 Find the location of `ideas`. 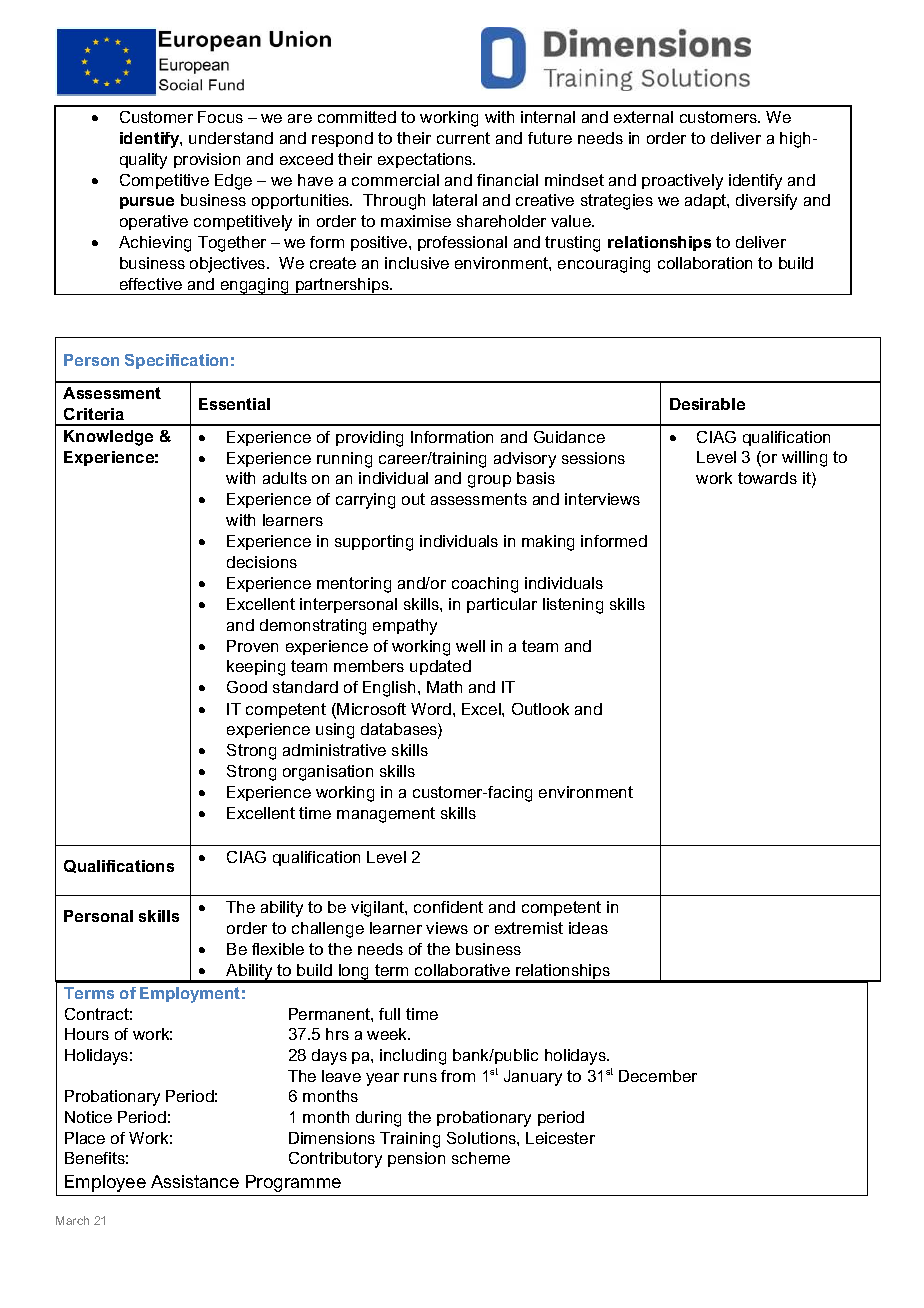

ideas is located at coordinates (588, 928).
